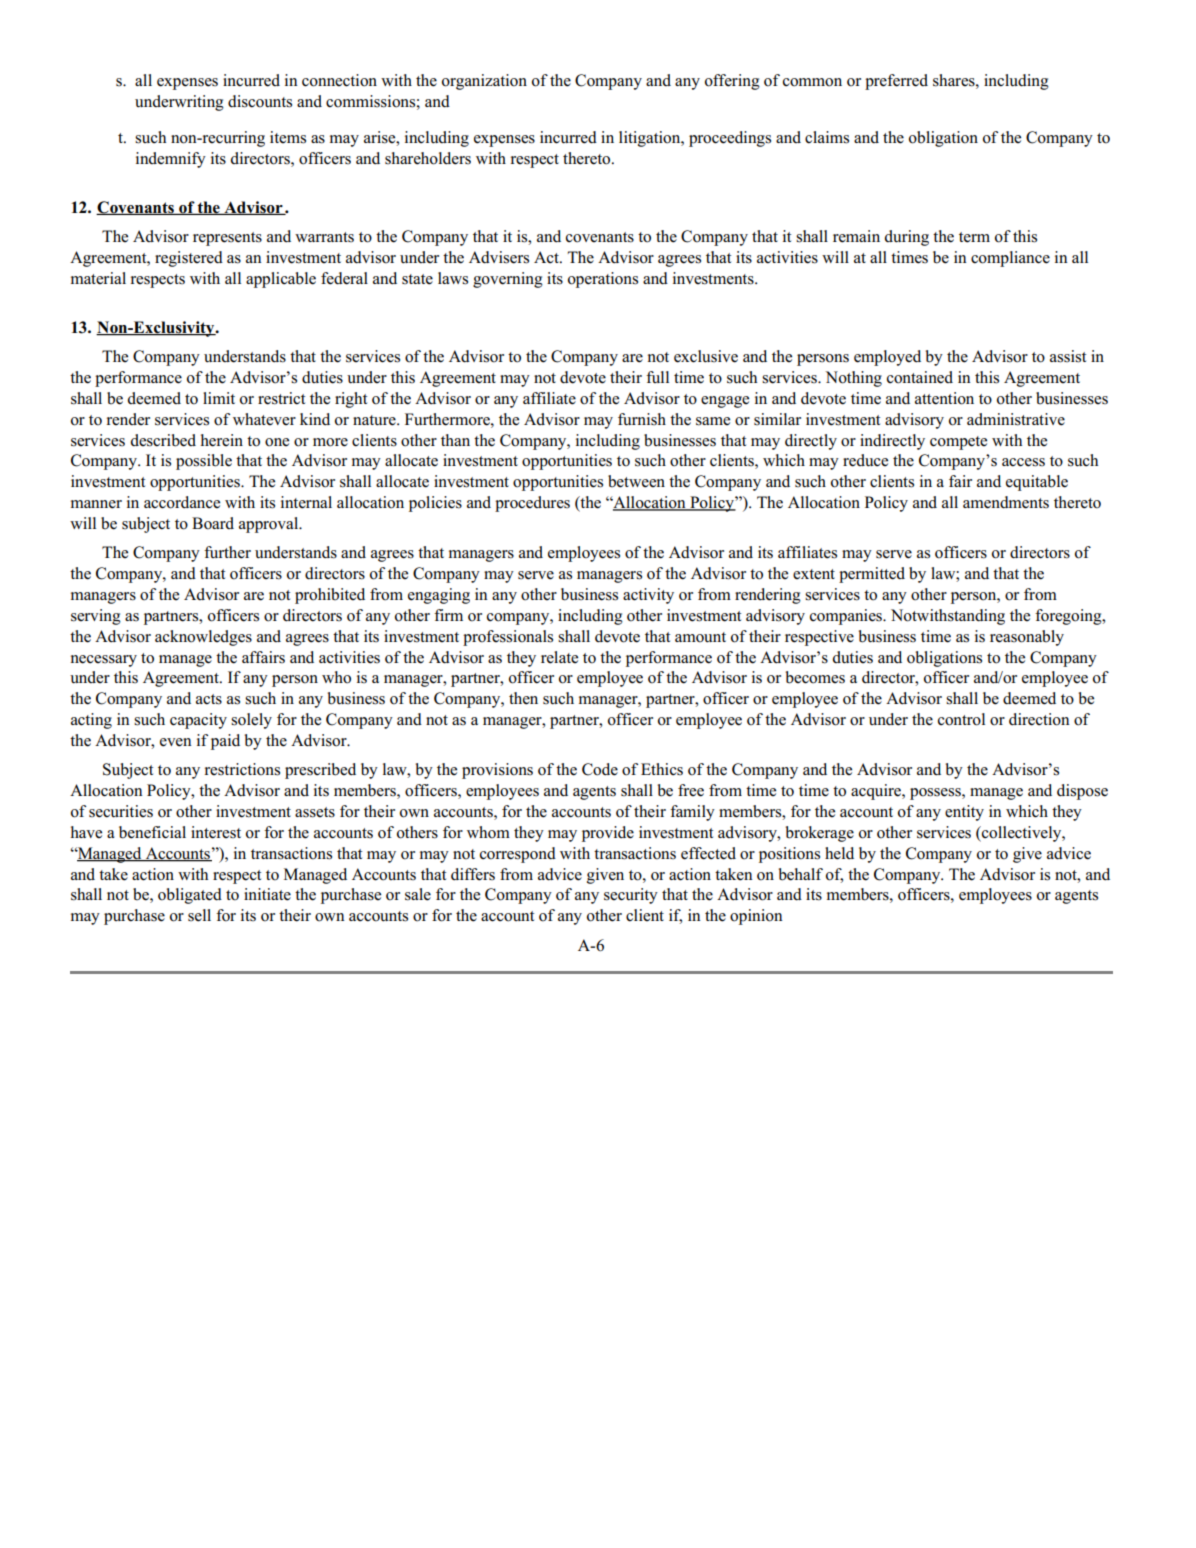 The image size is (1196, 1548). What do you see at coordinates (839, 853) in the document?
I see `held` at bounding box center [839, 853].
